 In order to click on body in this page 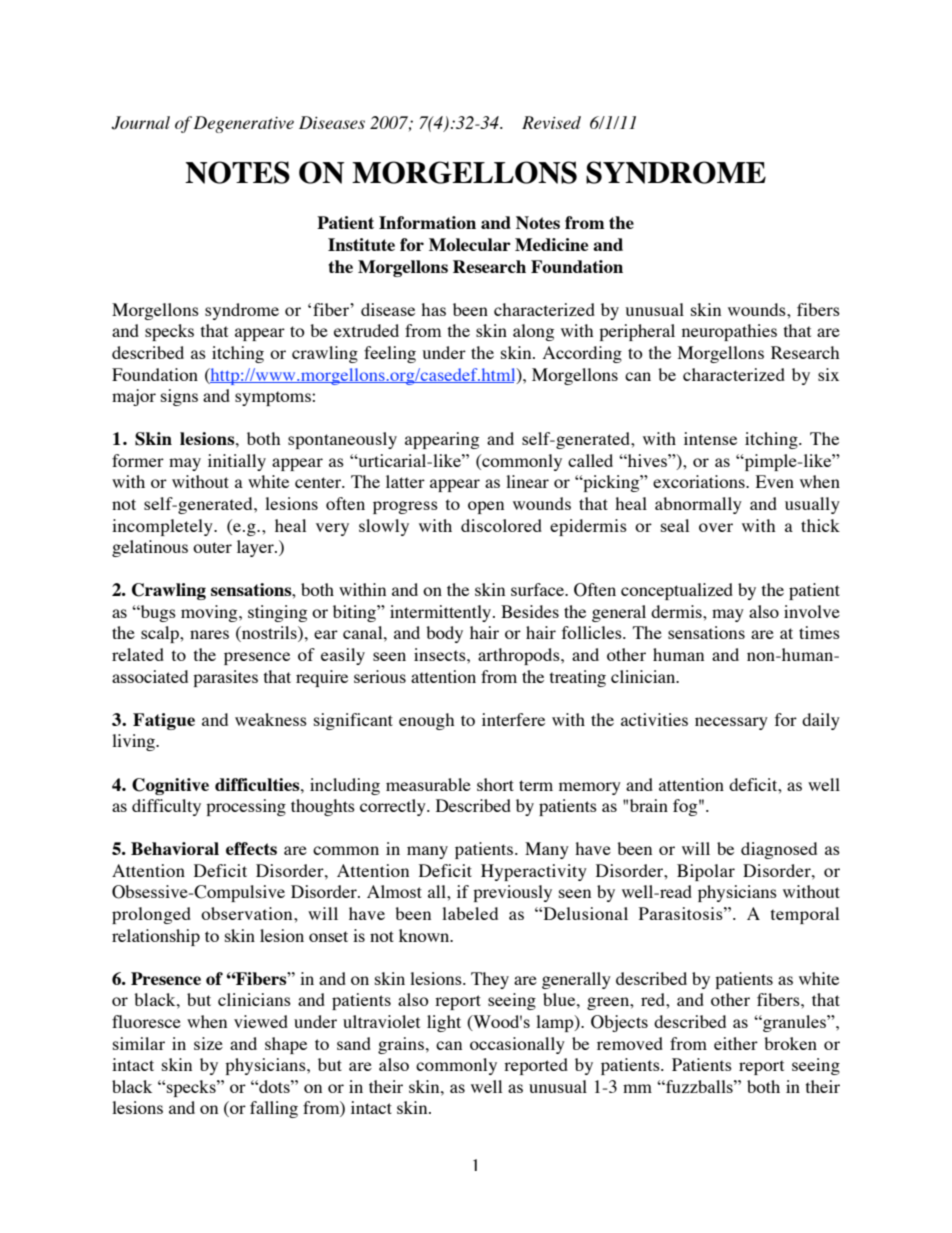, I will do `click(444, 634)`.
